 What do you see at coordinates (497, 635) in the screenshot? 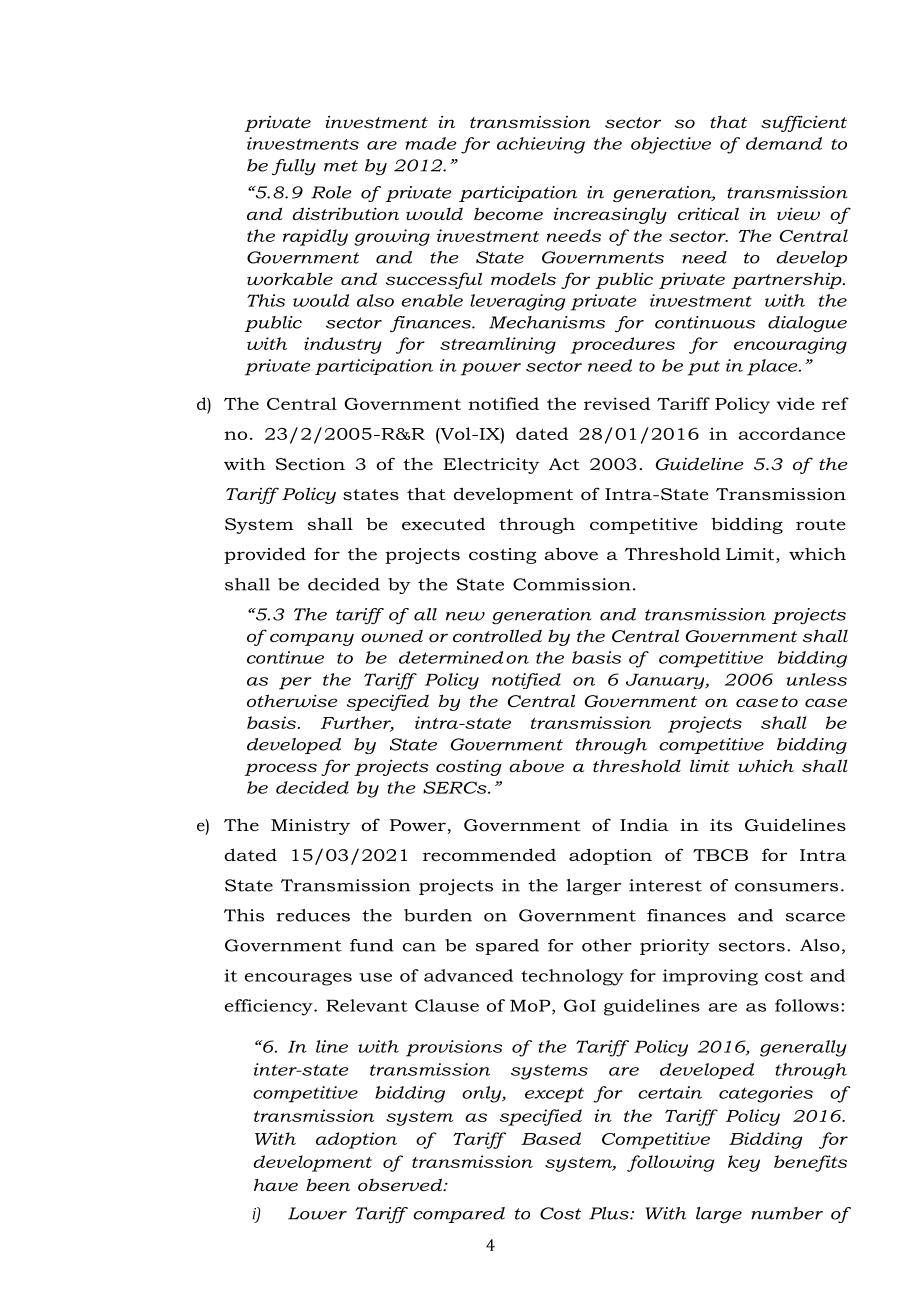
I see `controlled` at bounding box center [497, 635].
